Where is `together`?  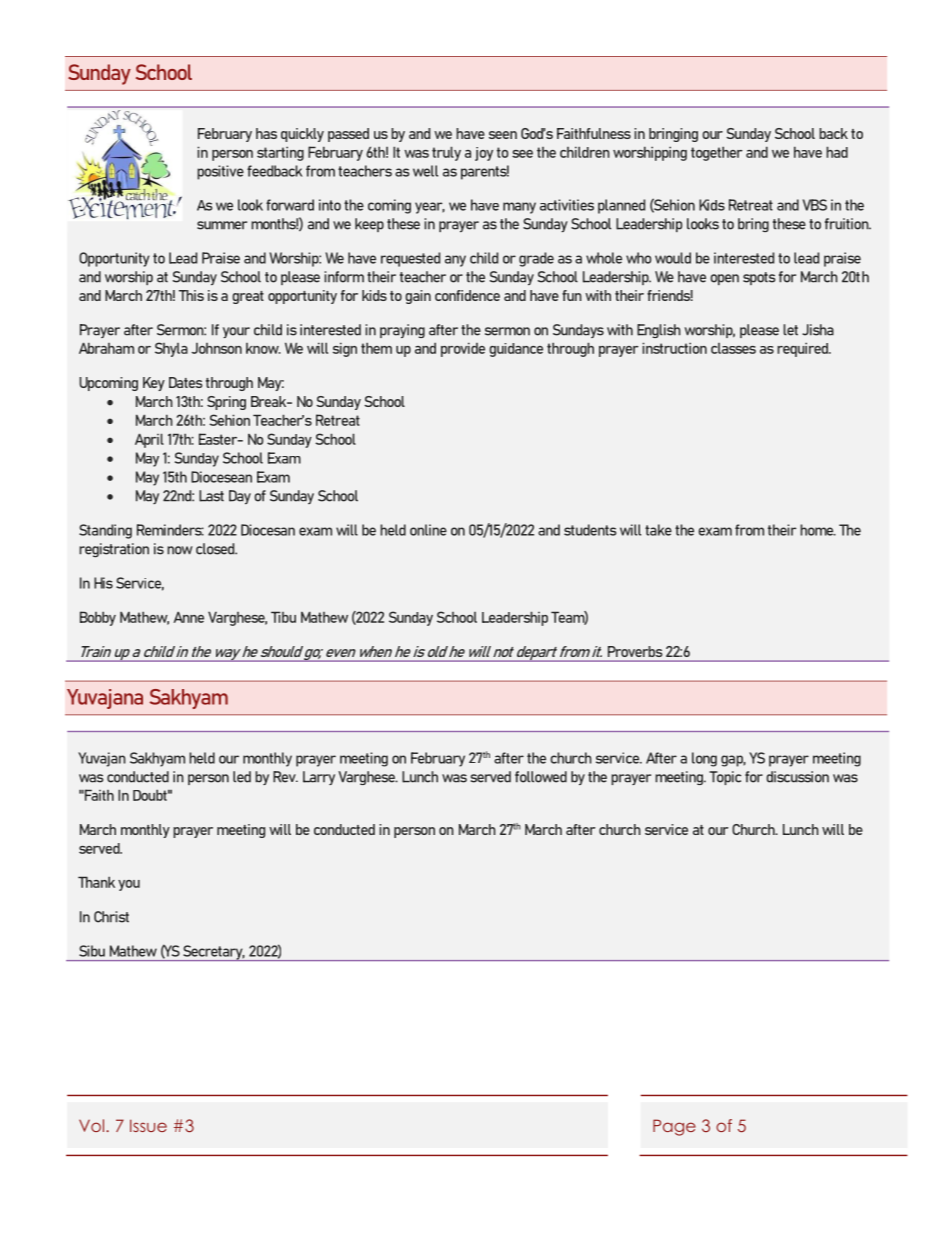
together is located at coordinates (717, 153).
